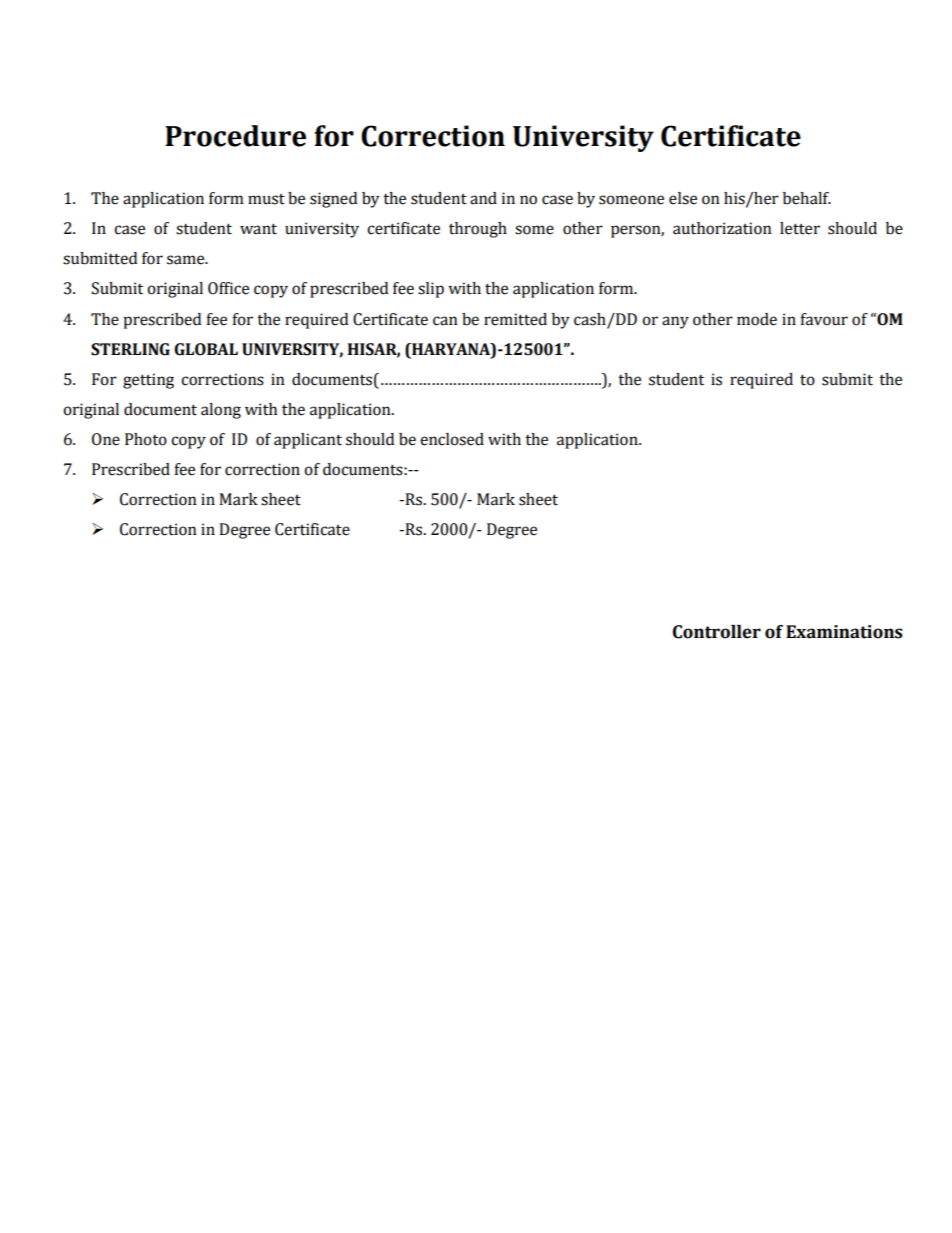  Describe the element at coordinates (221, 411) in the screenshot. I see `along` at that location.
